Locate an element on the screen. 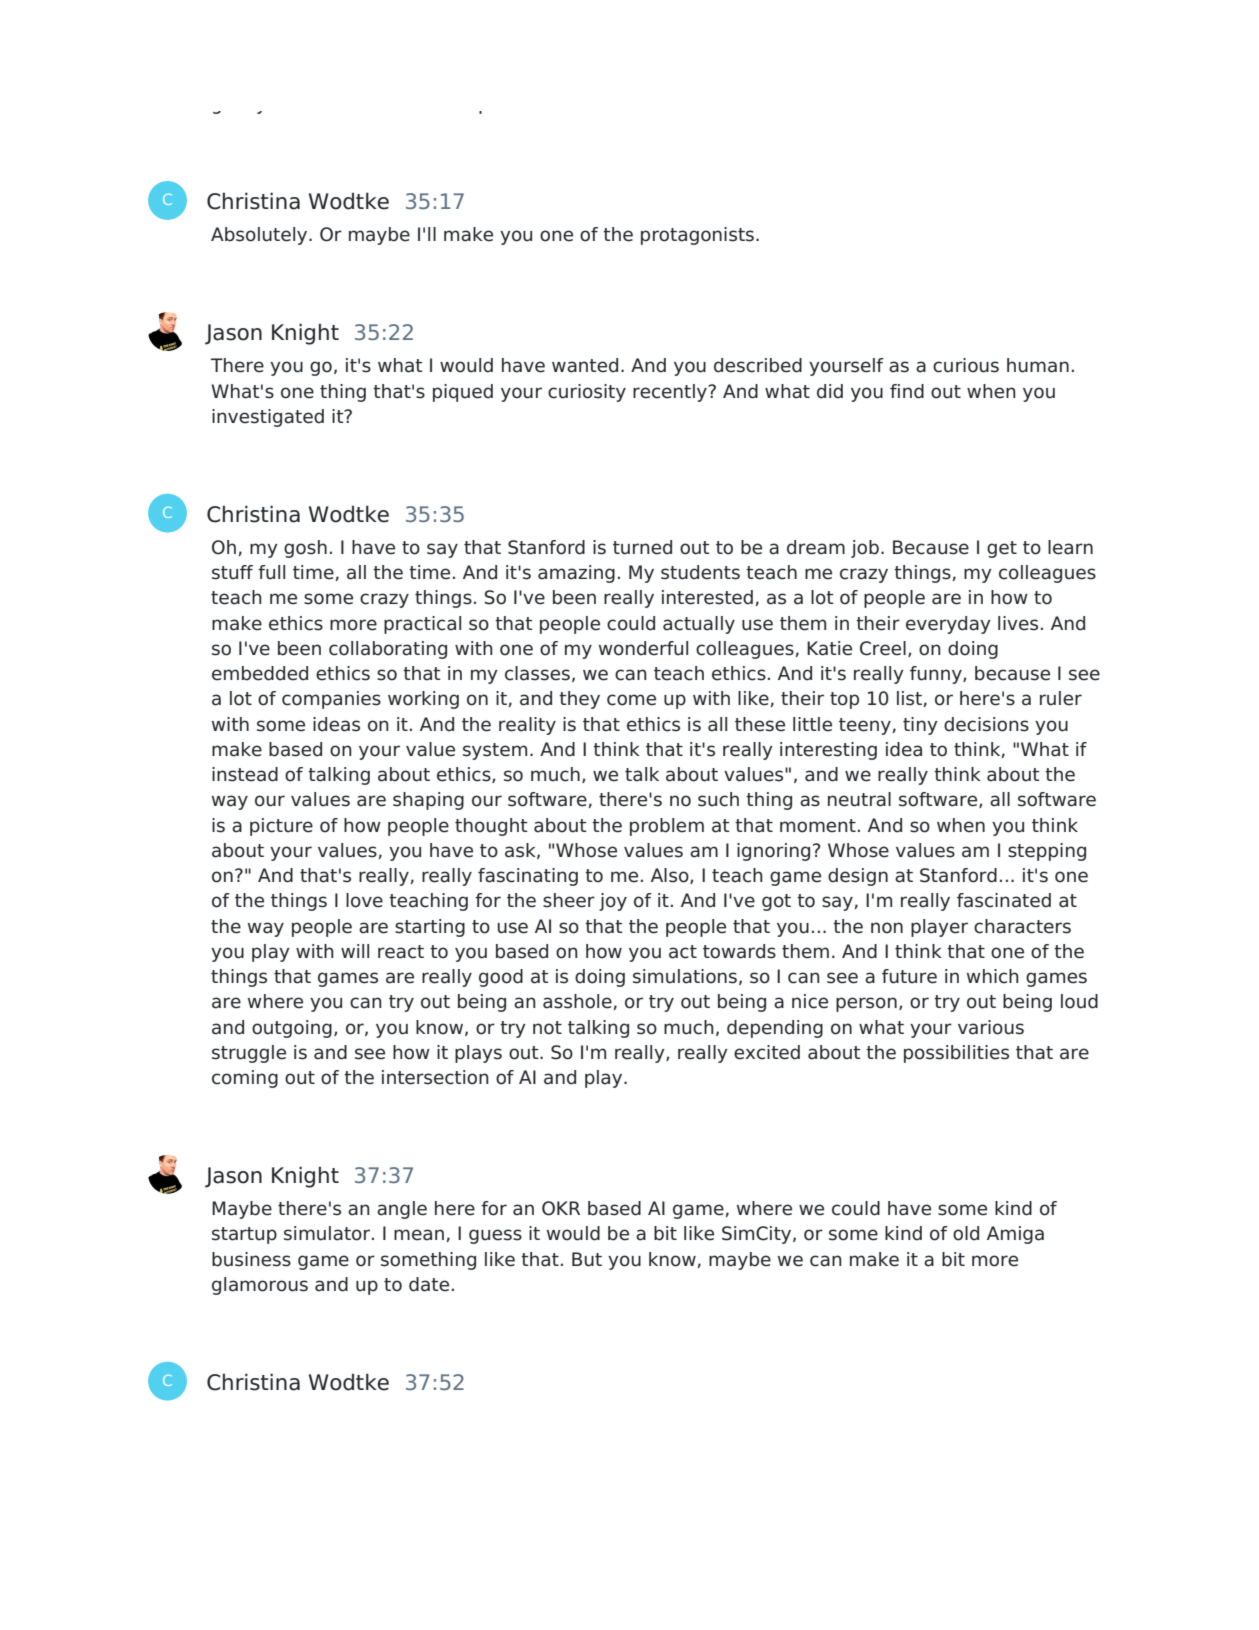 The image size is (1259, 1630). But is located at coordinates (587, 1259).
